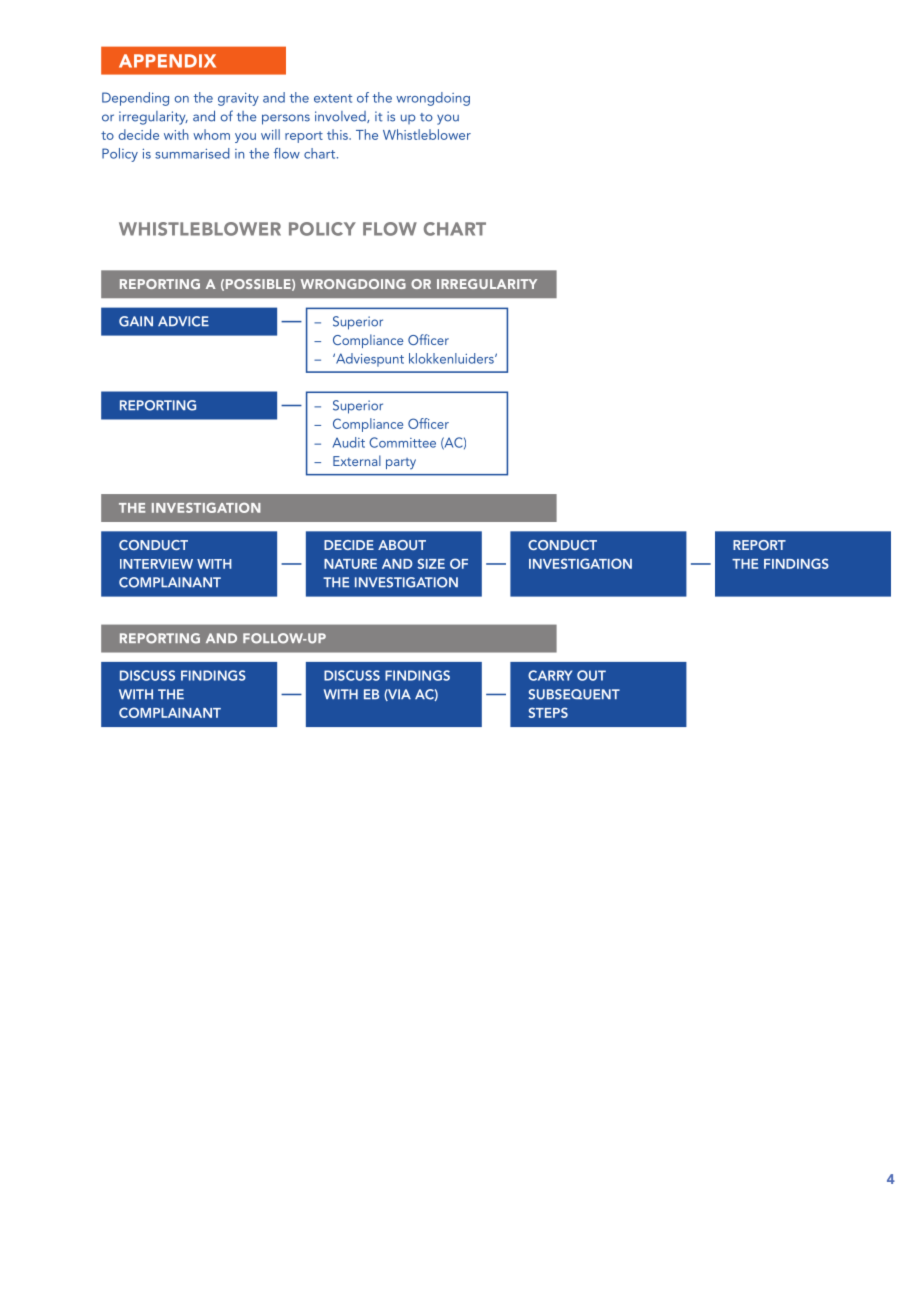  Describe the element at coordinates (333, 98) in the page. I see `extent` at that location.
